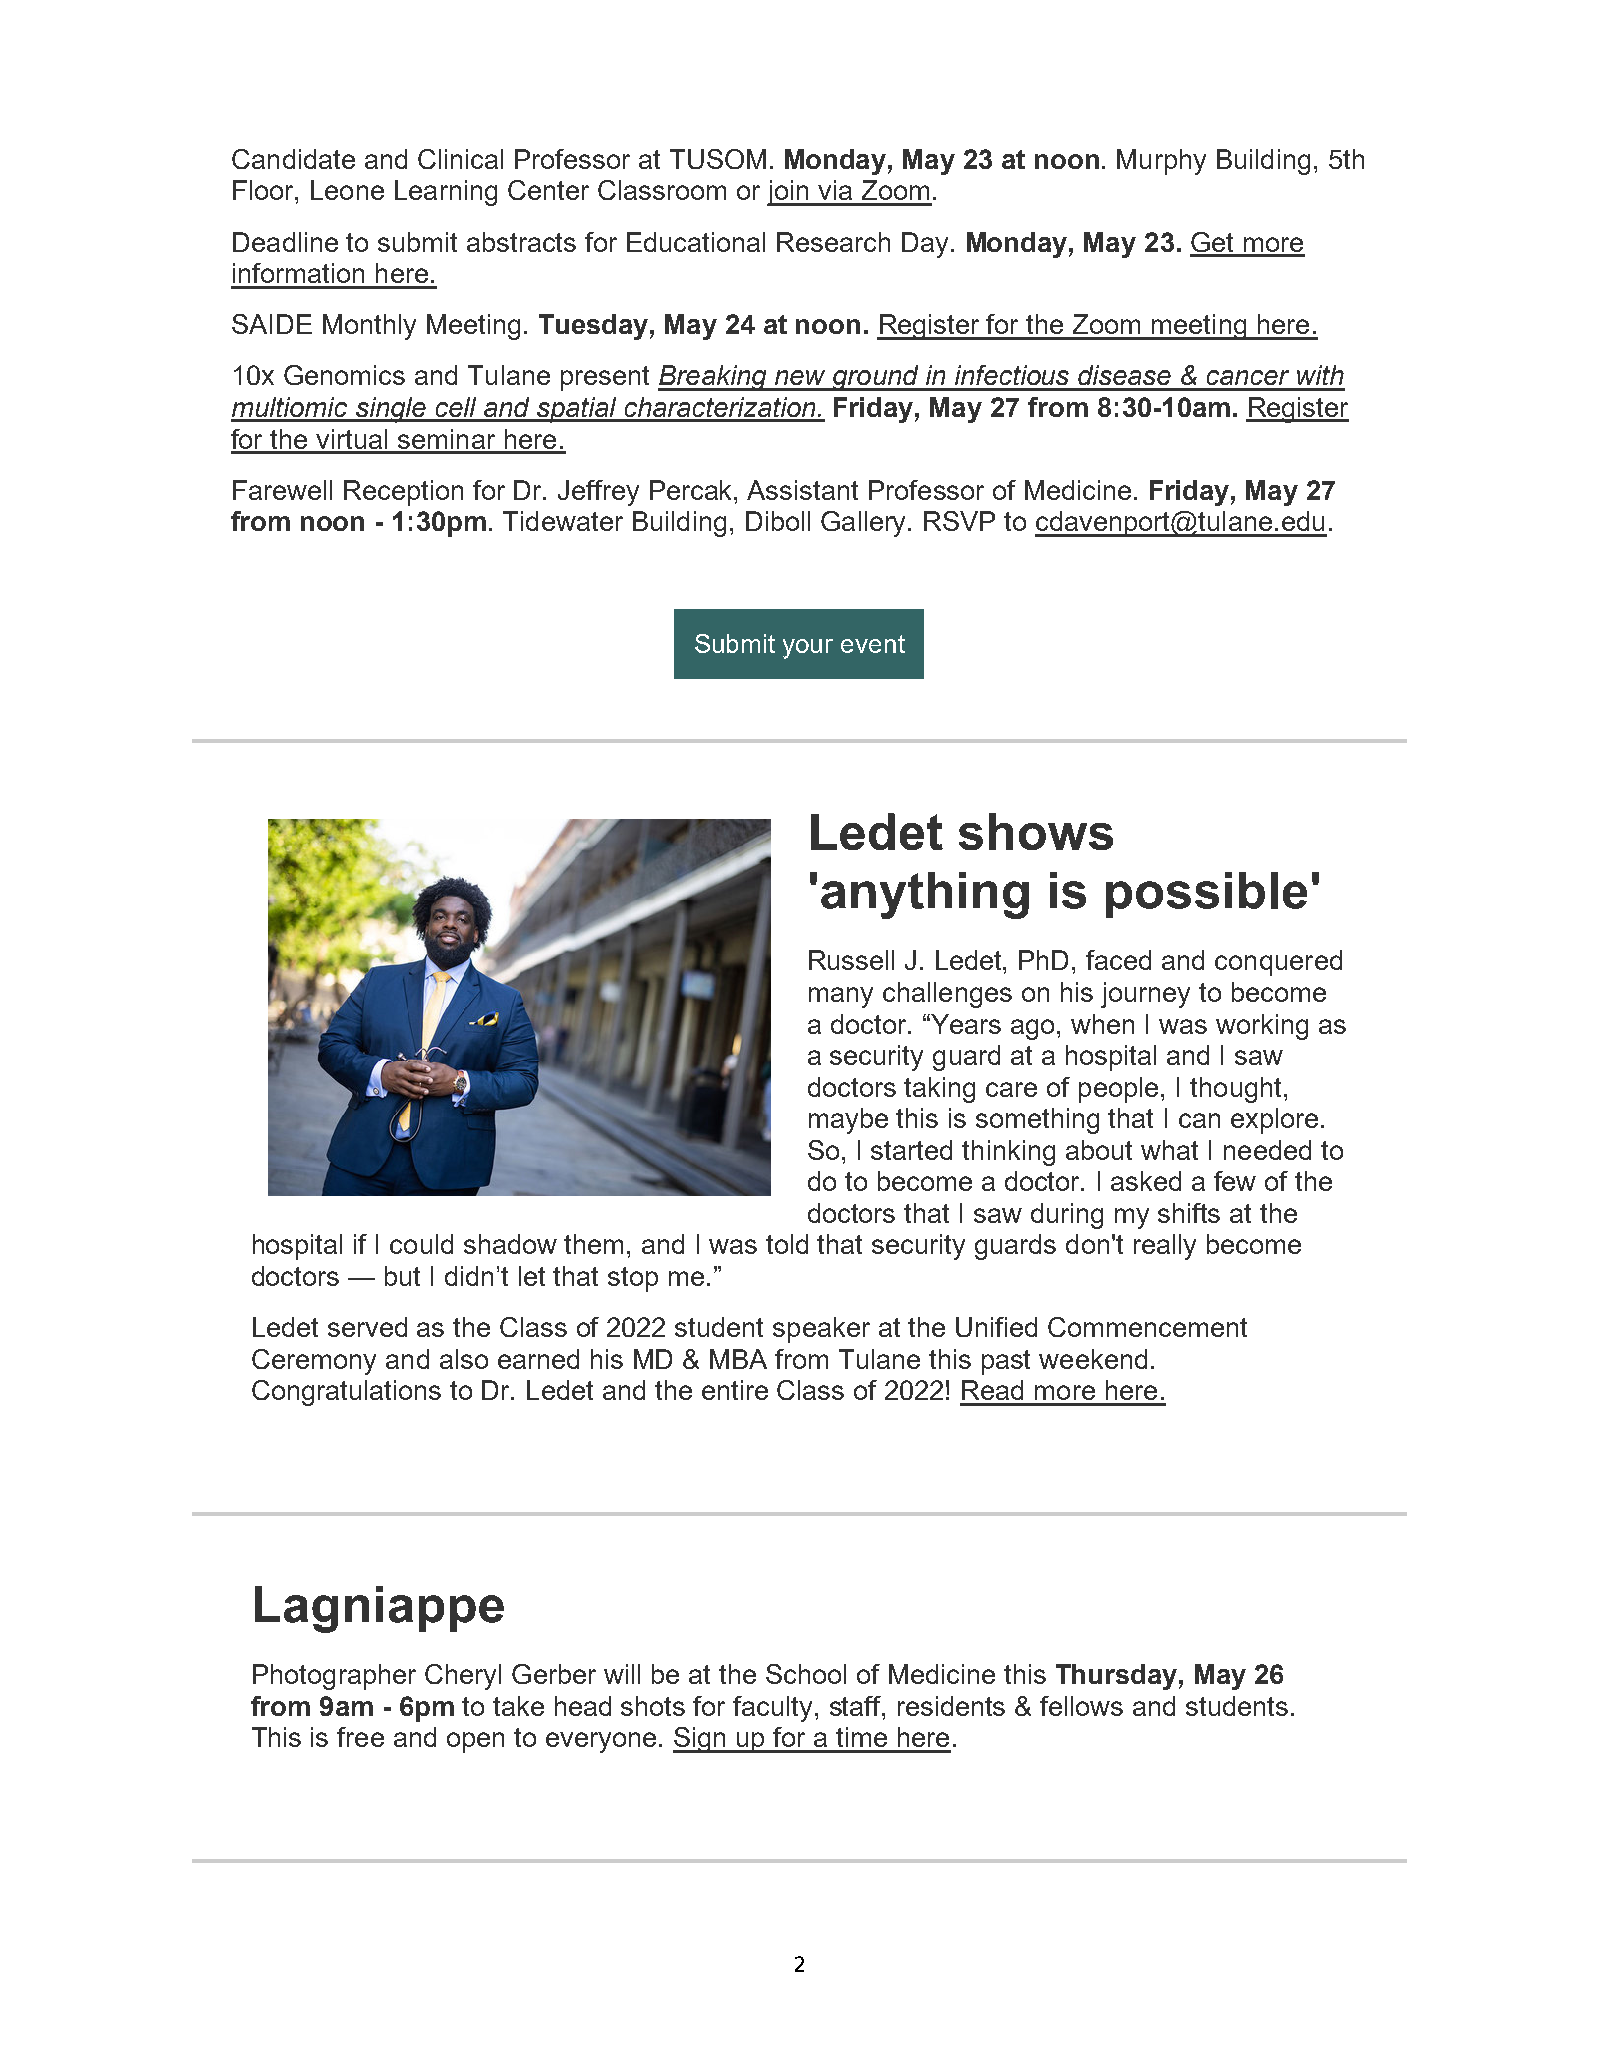  I want to click on told, so click(787, 1244).
